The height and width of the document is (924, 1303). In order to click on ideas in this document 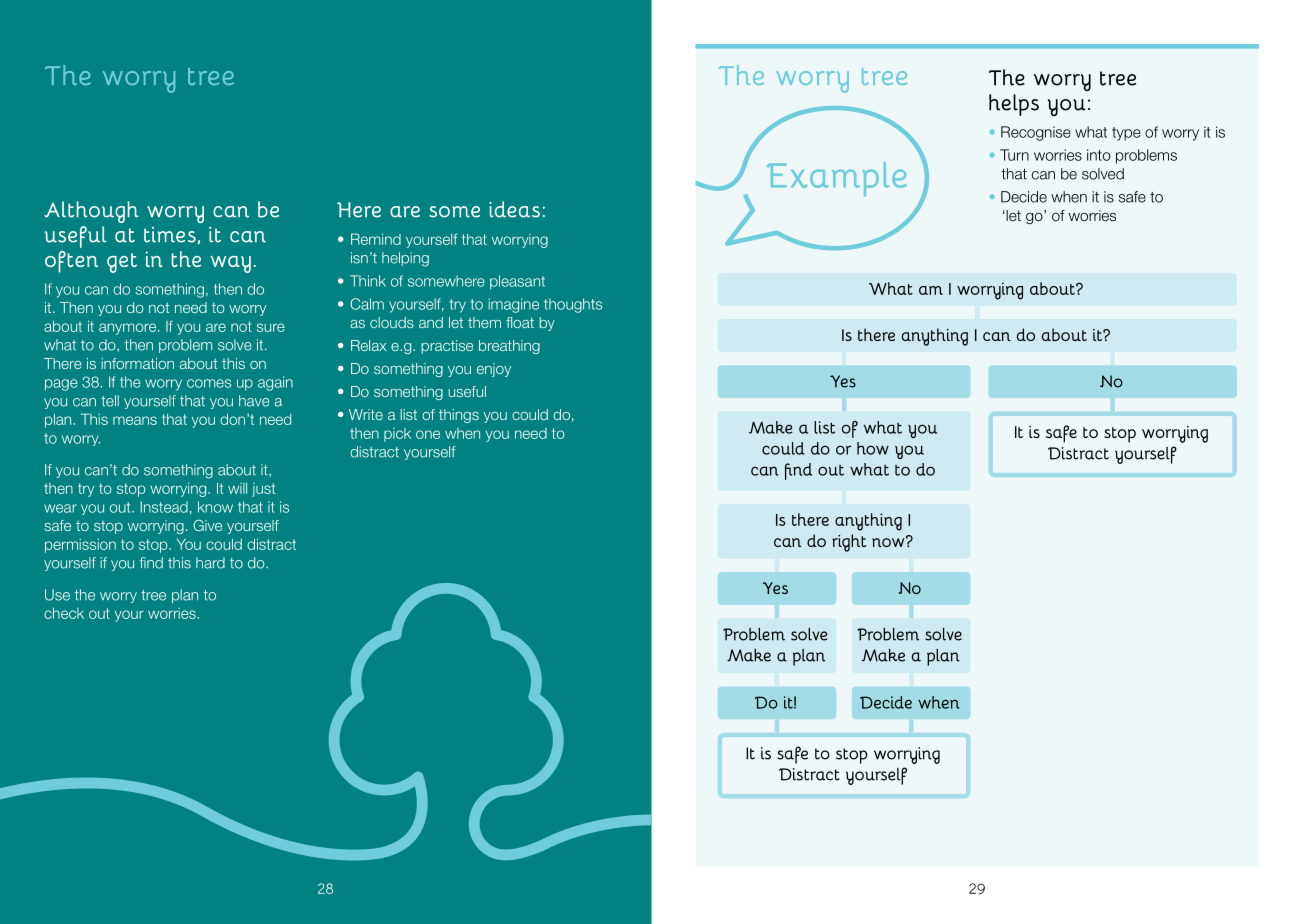, I will do `click(514, 209)`.
